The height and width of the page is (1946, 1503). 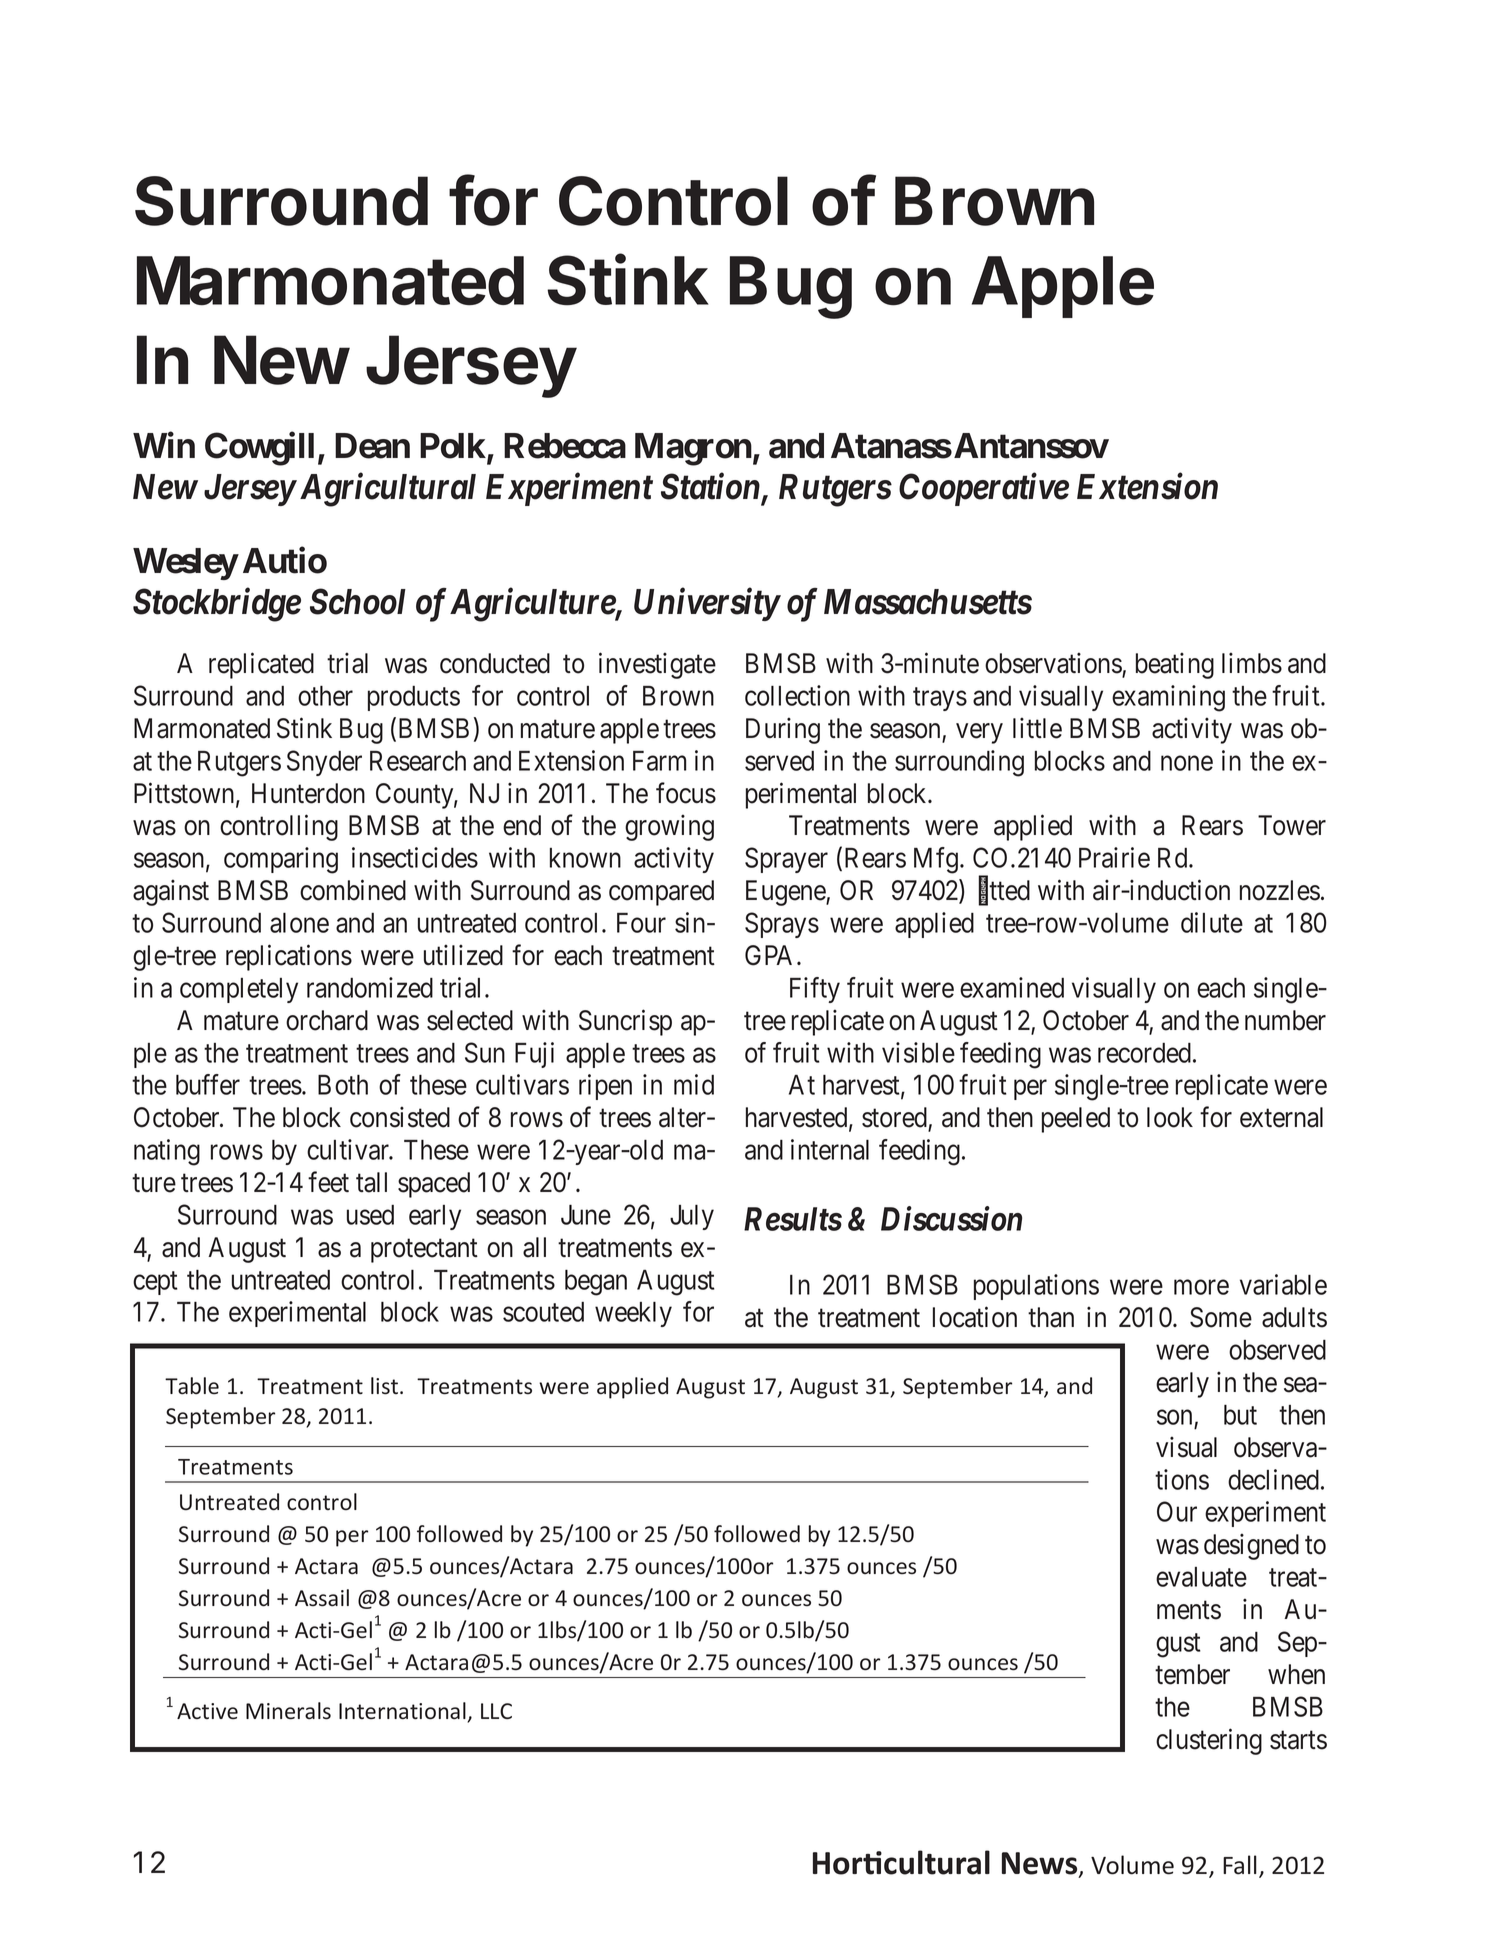 What do you see at coordinates (710, 486) in the page?
I see `Station` at bounding box center [710, 486].
